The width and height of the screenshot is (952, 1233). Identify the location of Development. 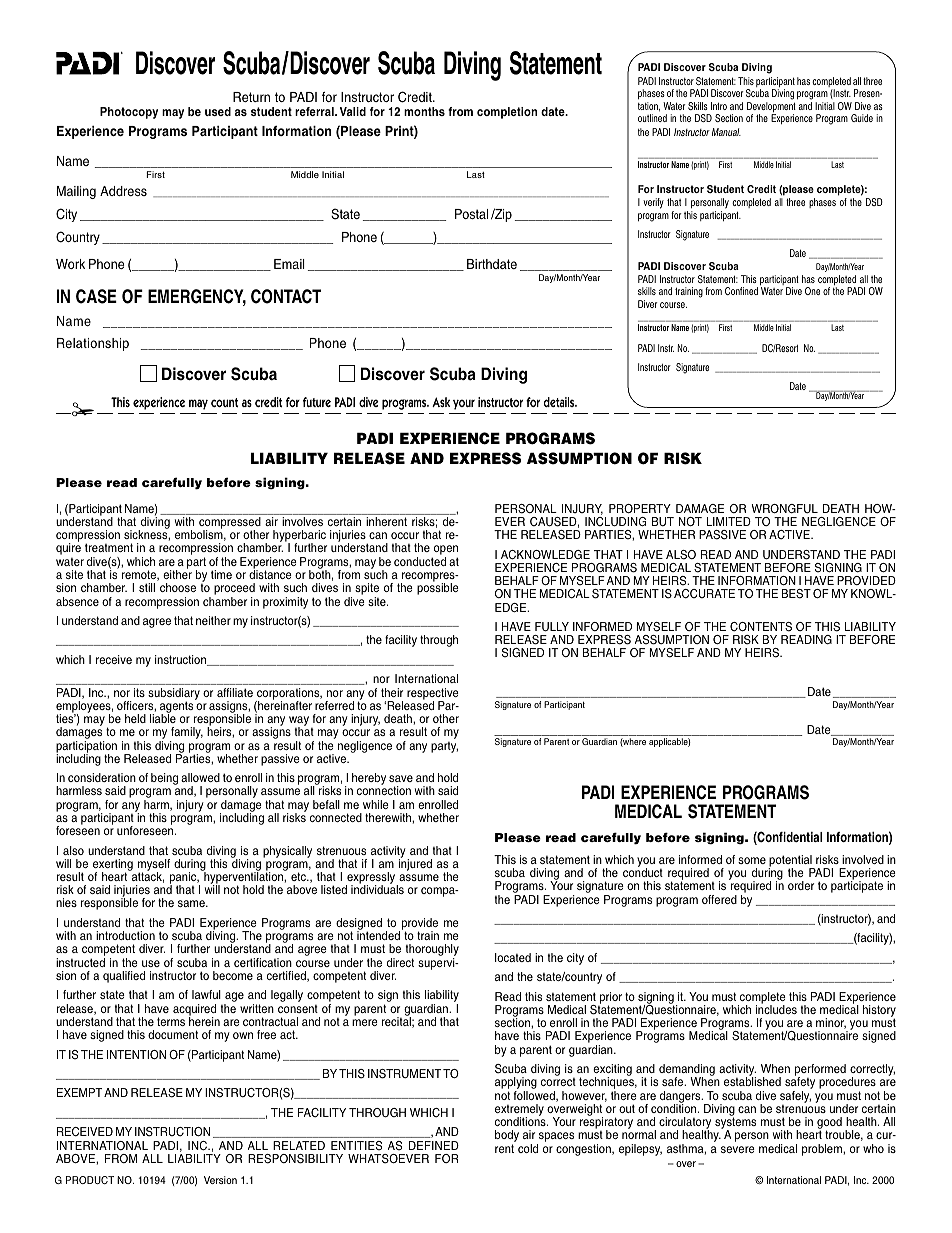
(771, 108).
